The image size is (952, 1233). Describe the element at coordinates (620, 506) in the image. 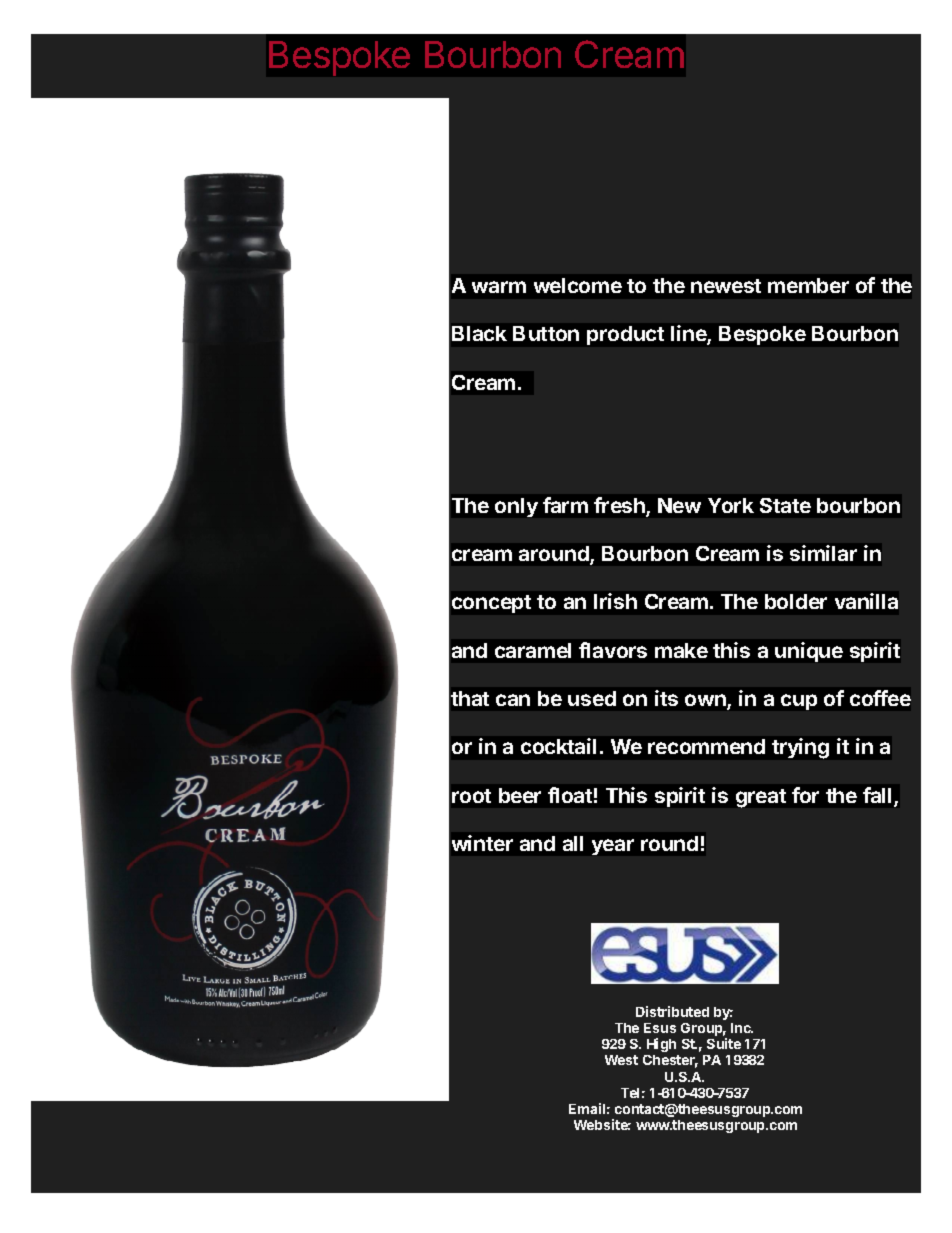

I see `fresh` at that location.
